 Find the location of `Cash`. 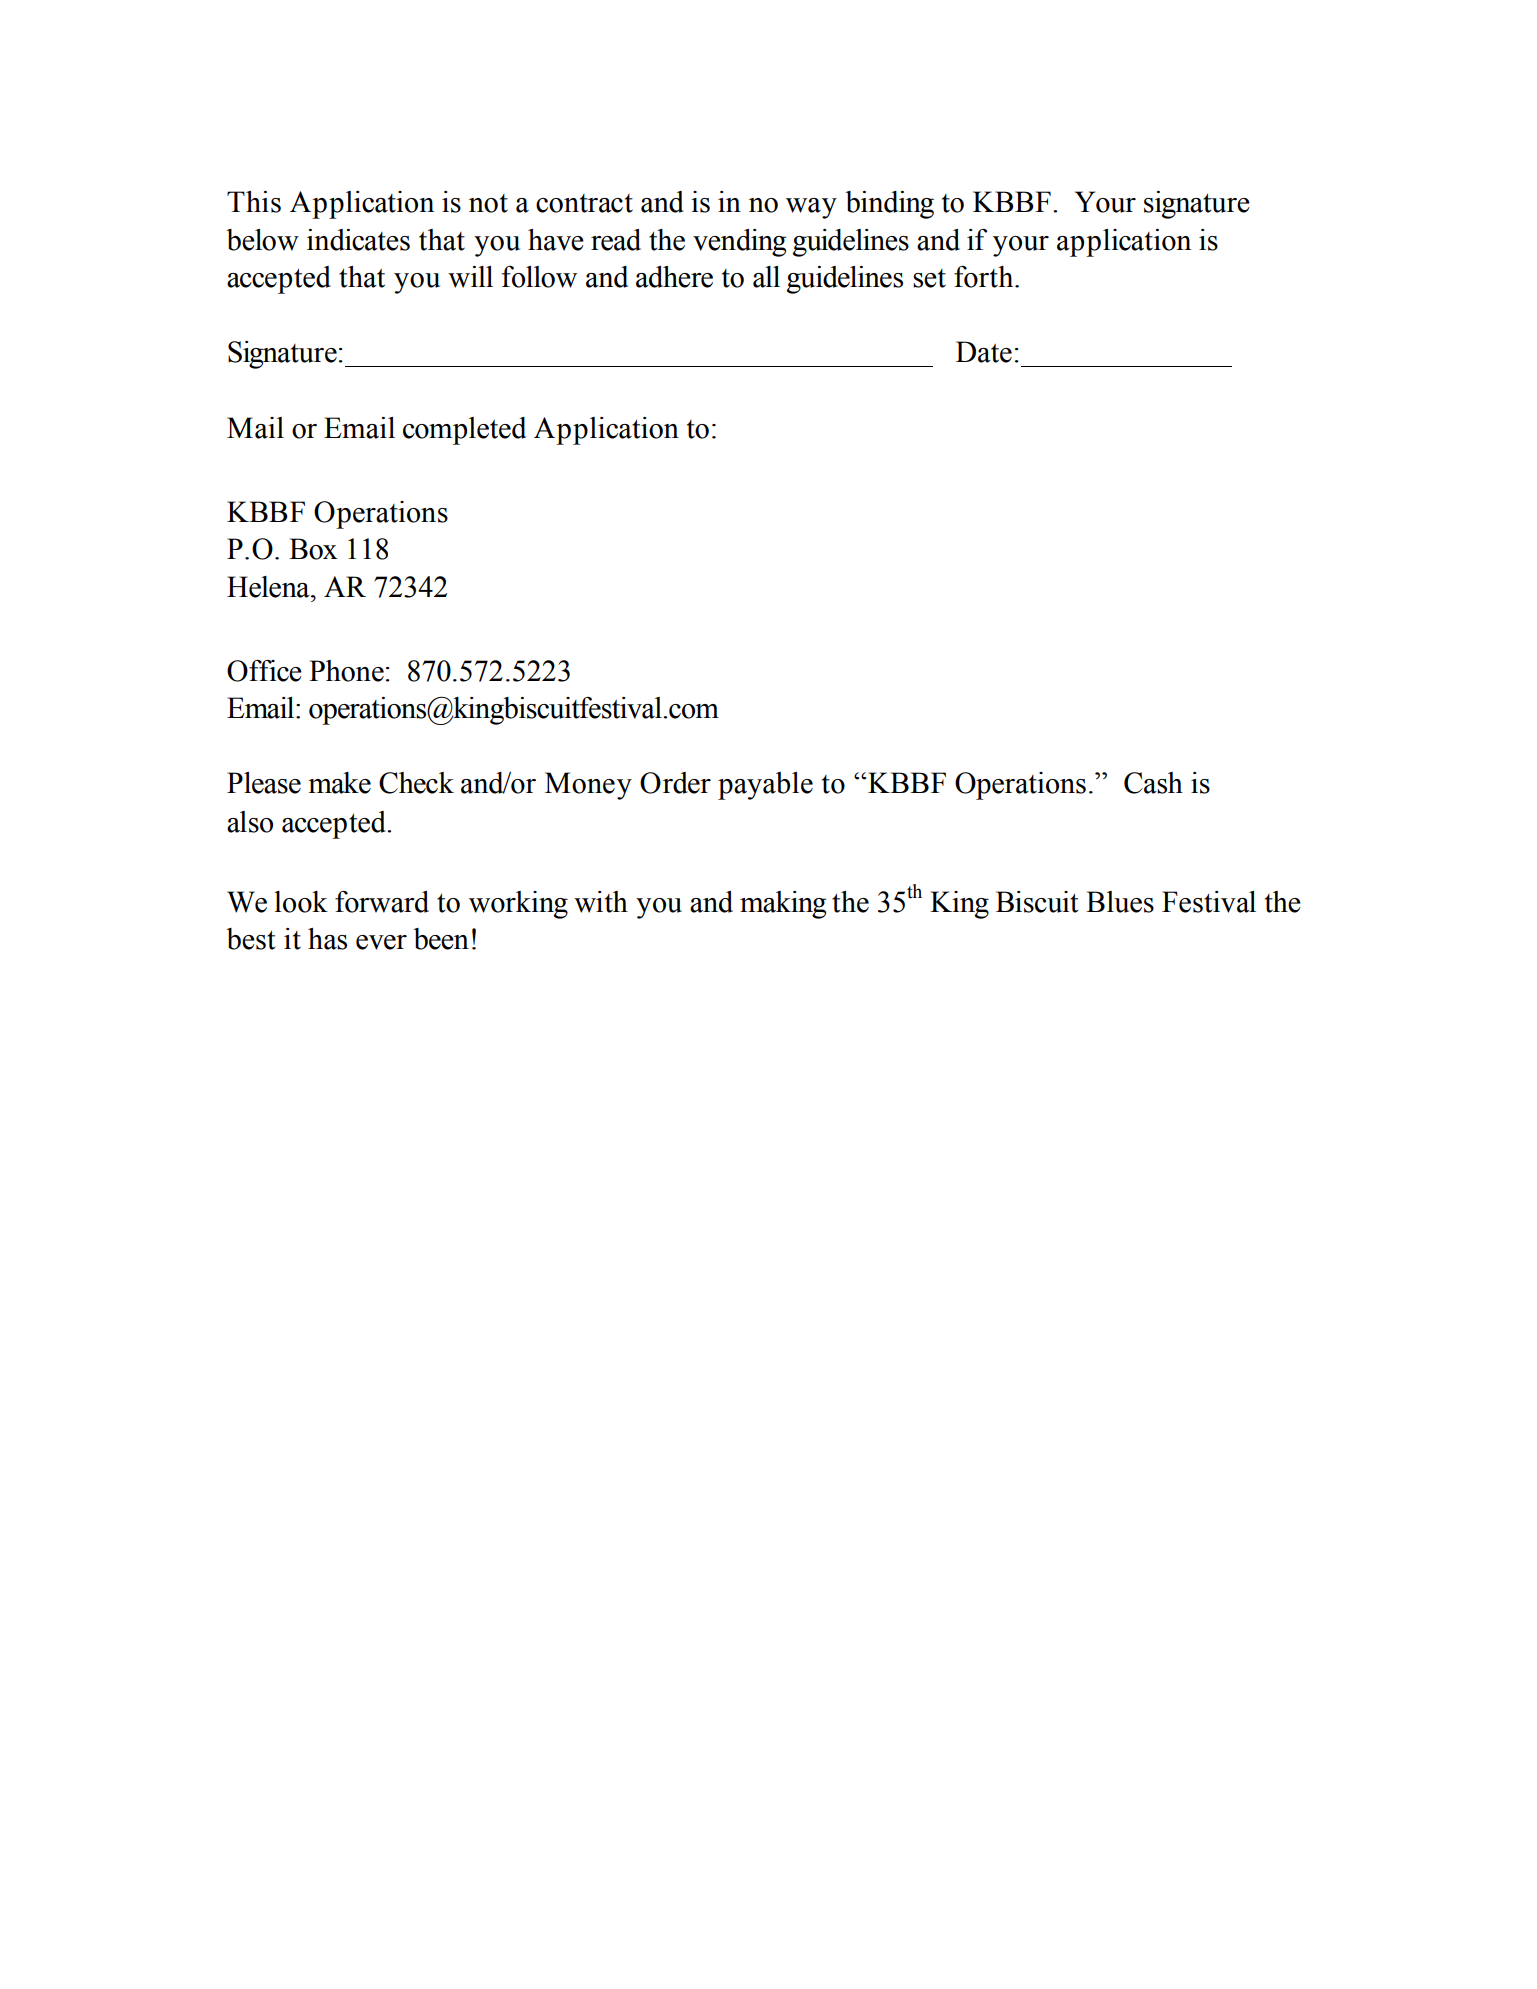

Cash is located at coordinates (1153, 783).
